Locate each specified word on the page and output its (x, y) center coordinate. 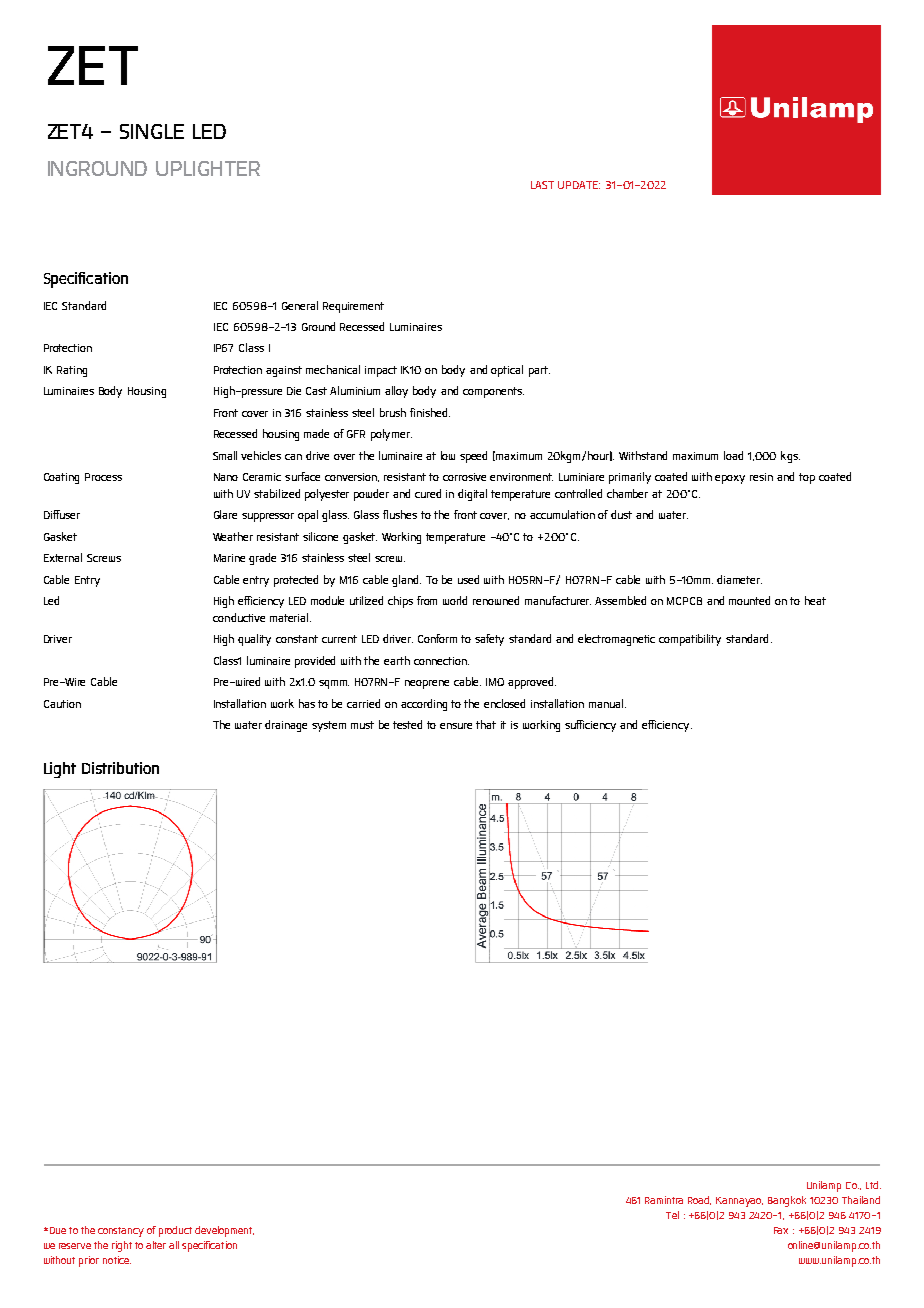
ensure (456, 726)
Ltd (872, 1185)
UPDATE (579, 185)
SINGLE (152, 131)
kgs (790, 457)
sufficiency (590, 726)
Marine (229, 558)
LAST (542, 185)
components (493, 392)
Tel (672, 1215)
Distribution (120, 768)
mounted (749, 600)
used (468, 579)
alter (156, 1245)
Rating (72, 371)
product (175, 1231)
